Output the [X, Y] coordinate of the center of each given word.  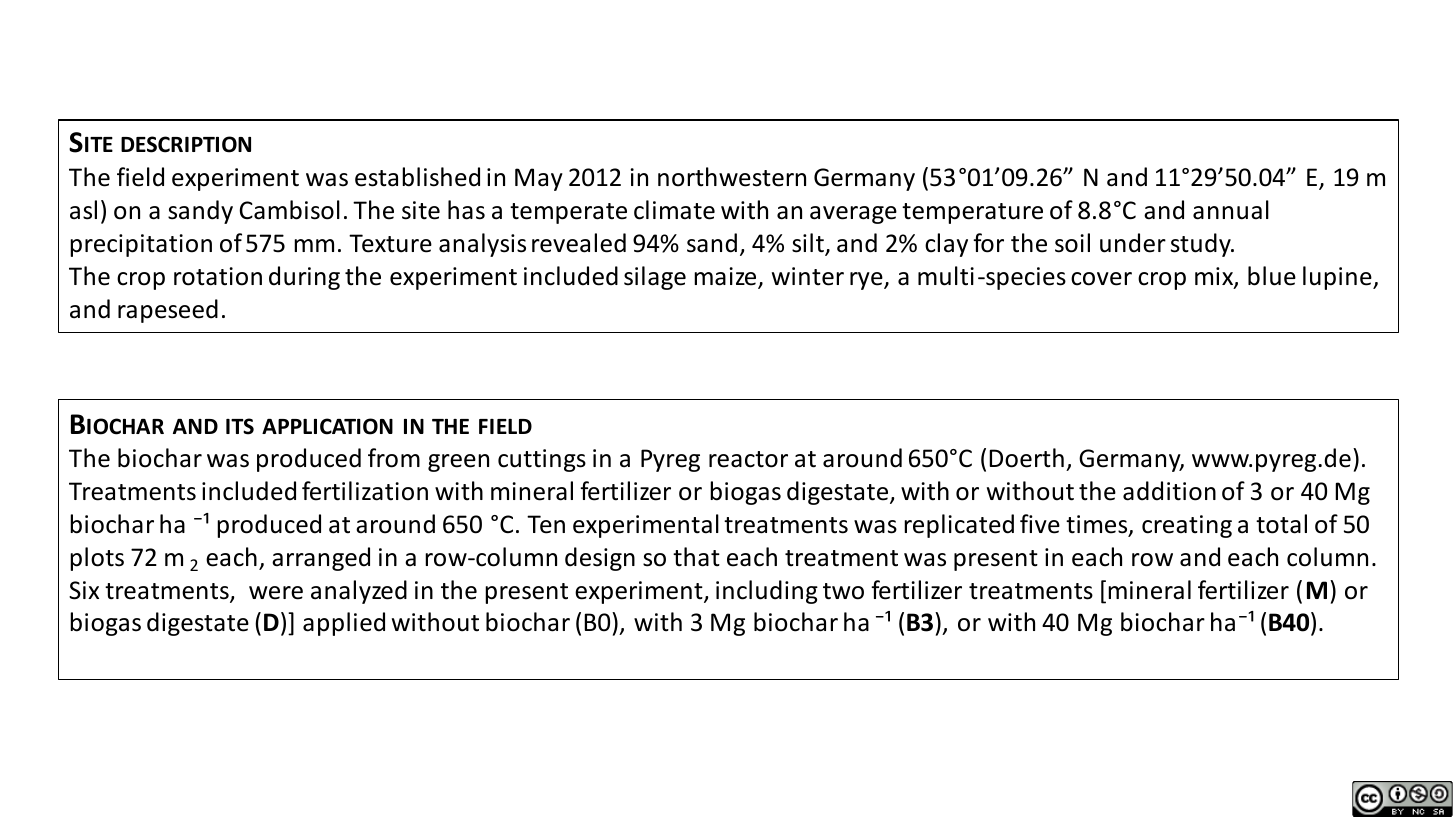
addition [1169, 491]
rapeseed [168, 311]
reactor [748, 459]
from [394, 458]
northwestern [732, 177]
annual [1231, 210]
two [843, 591]
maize [726, 277]
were [276, 593]
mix [1215, 277]
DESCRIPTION [186, 144]
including [767, 592]
